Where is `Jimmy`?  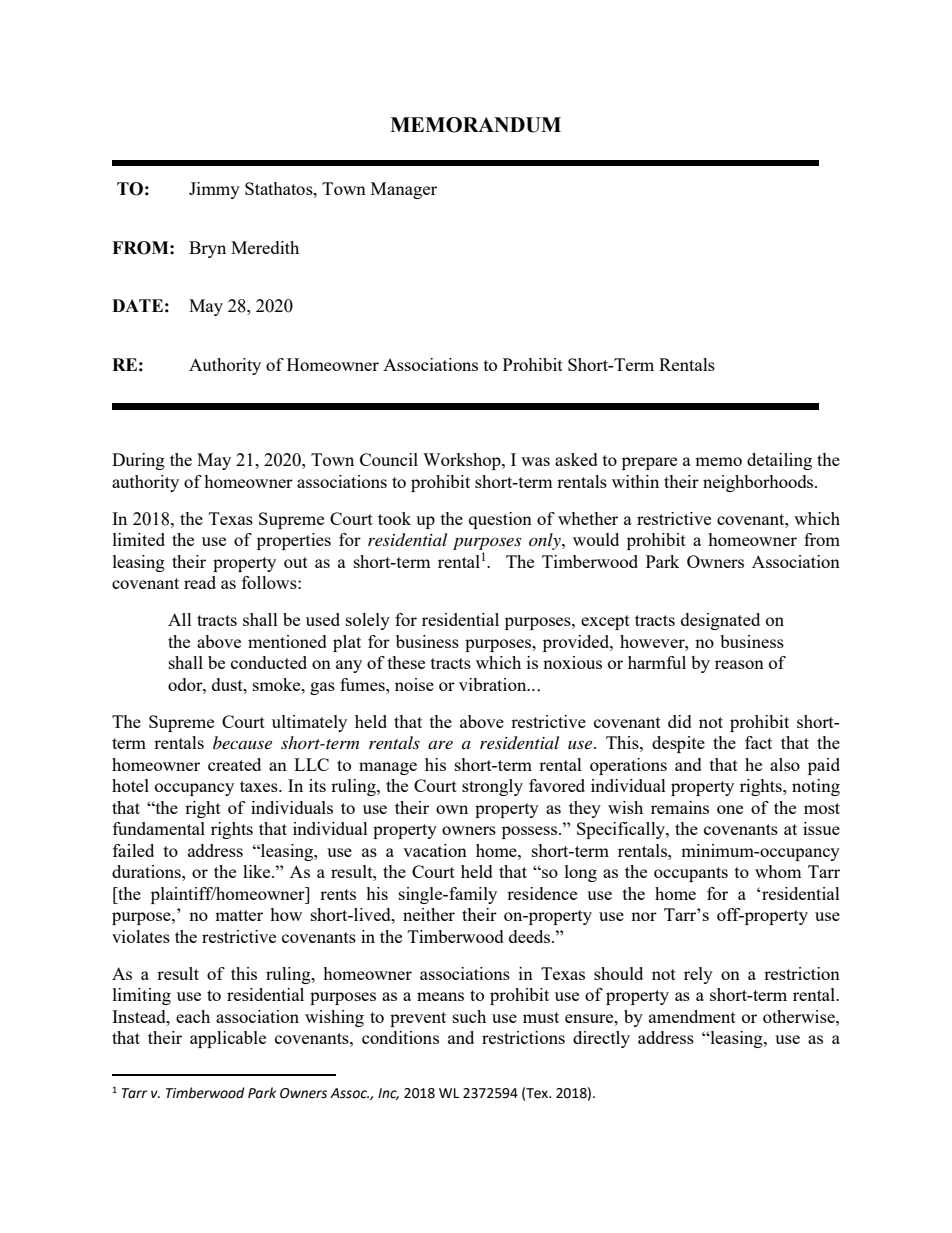
Jimmy is located at coordinates (214, 190).
